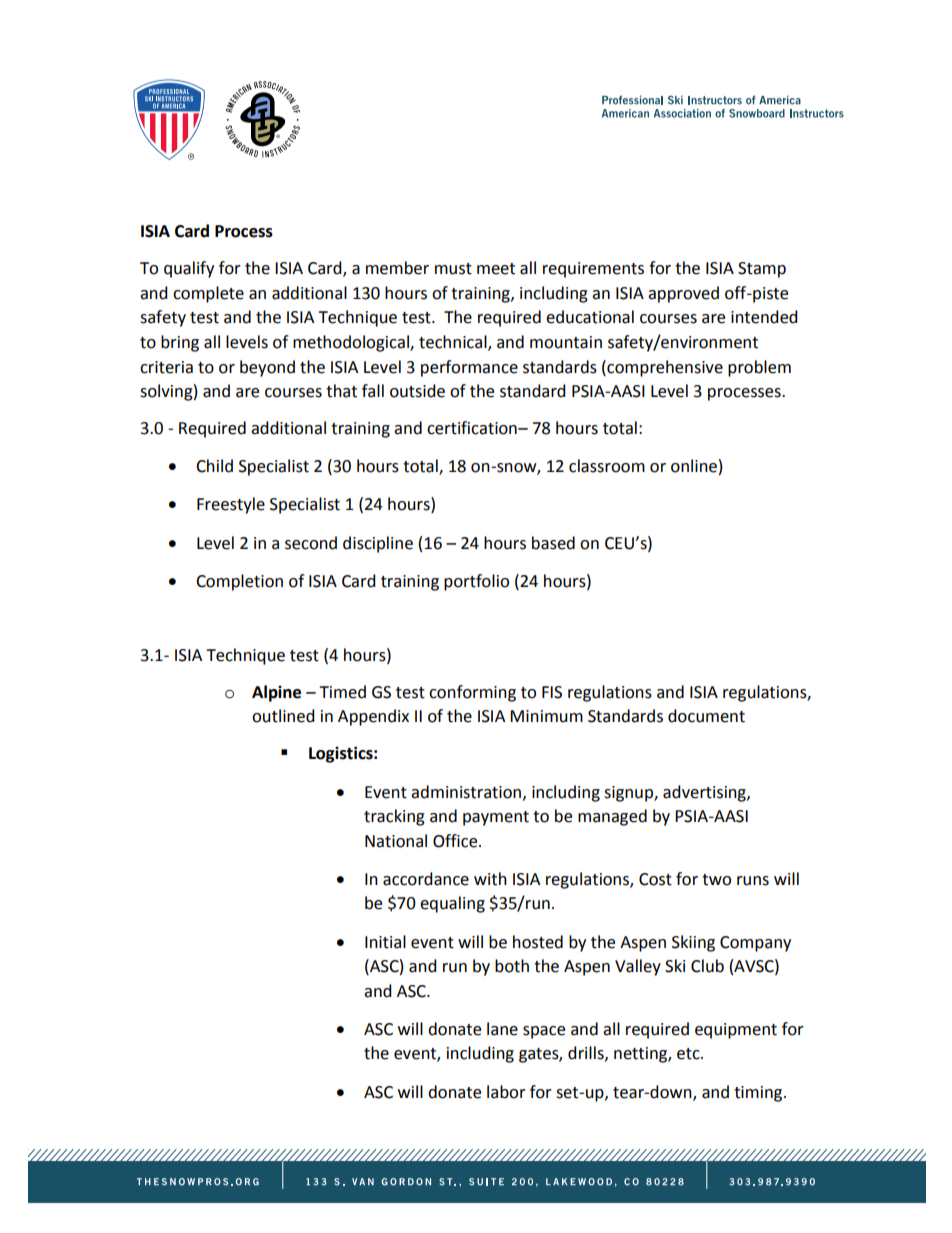 This document has width=952, height=1233. What do you see at coordinates (453, 269) in the document?
I see `must` at bounding box center [453, 269].
